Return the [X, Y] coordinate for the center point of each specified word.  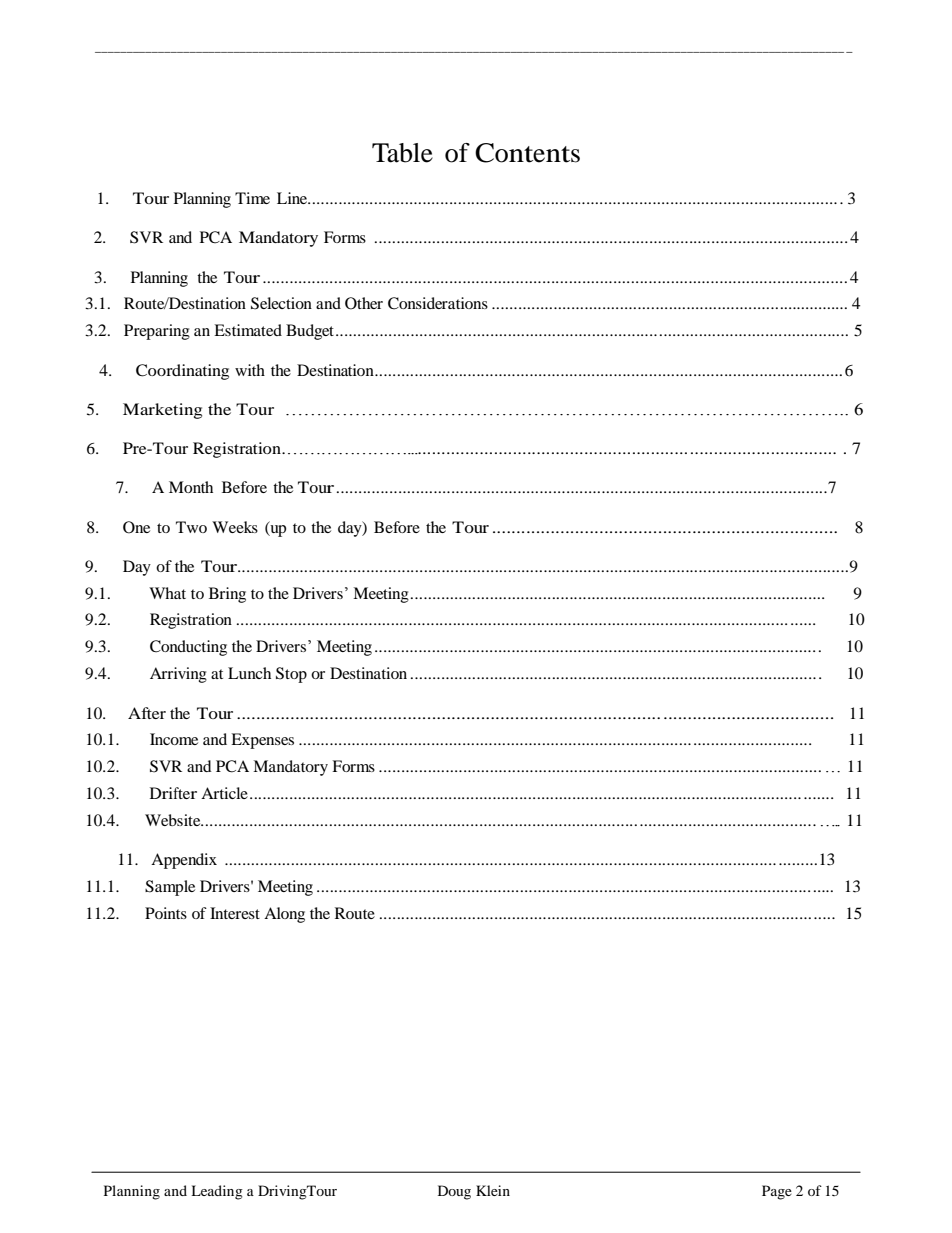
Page [777, 1192]
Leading [217, 1192]
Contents [527, 153]
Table [402, 153]
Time [252, 198]
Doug [454, 1192]
